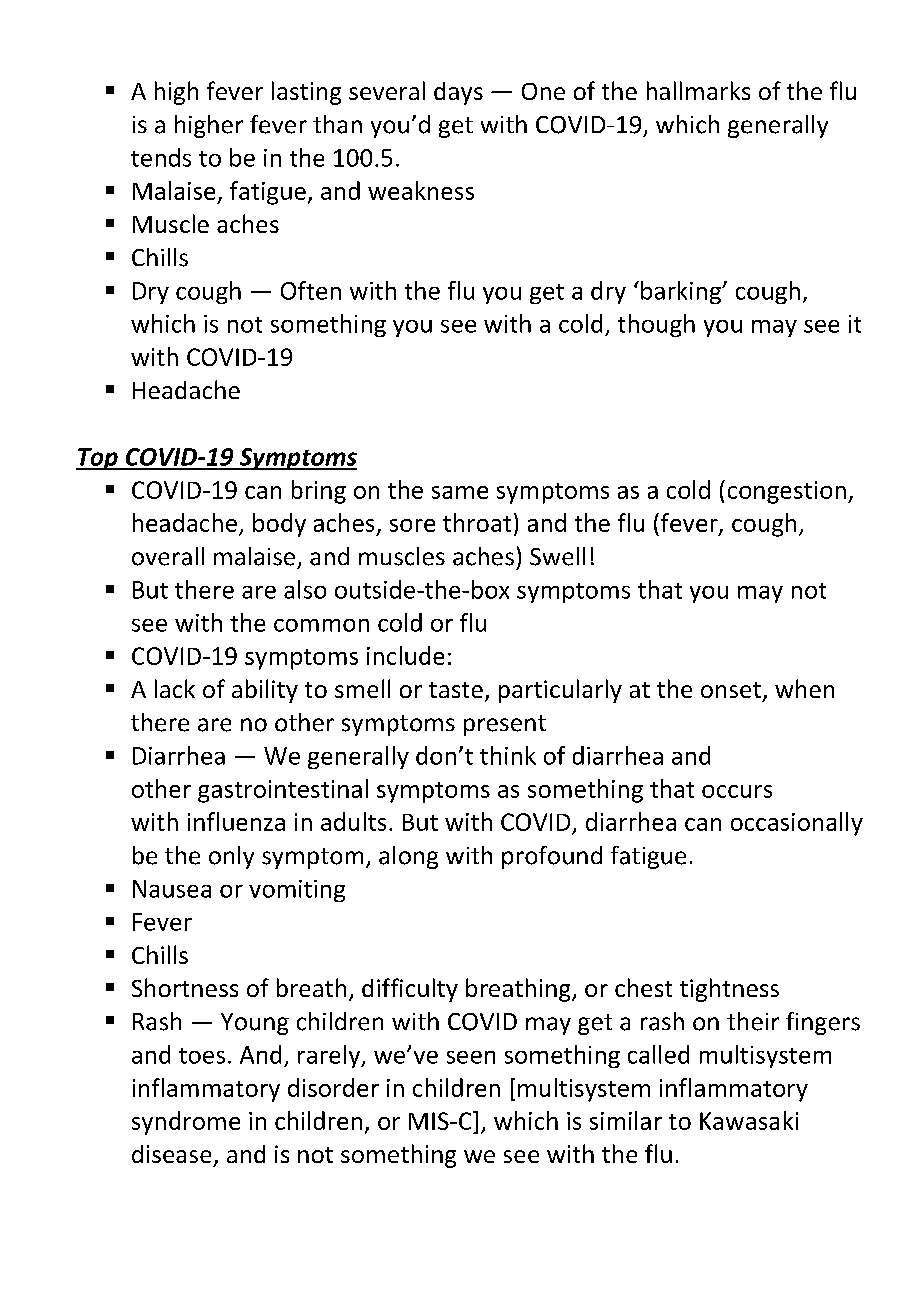  What do you see at coordinates (175, 688) in the screenshot?
I see `lack` at bounding box center [175, 688].
